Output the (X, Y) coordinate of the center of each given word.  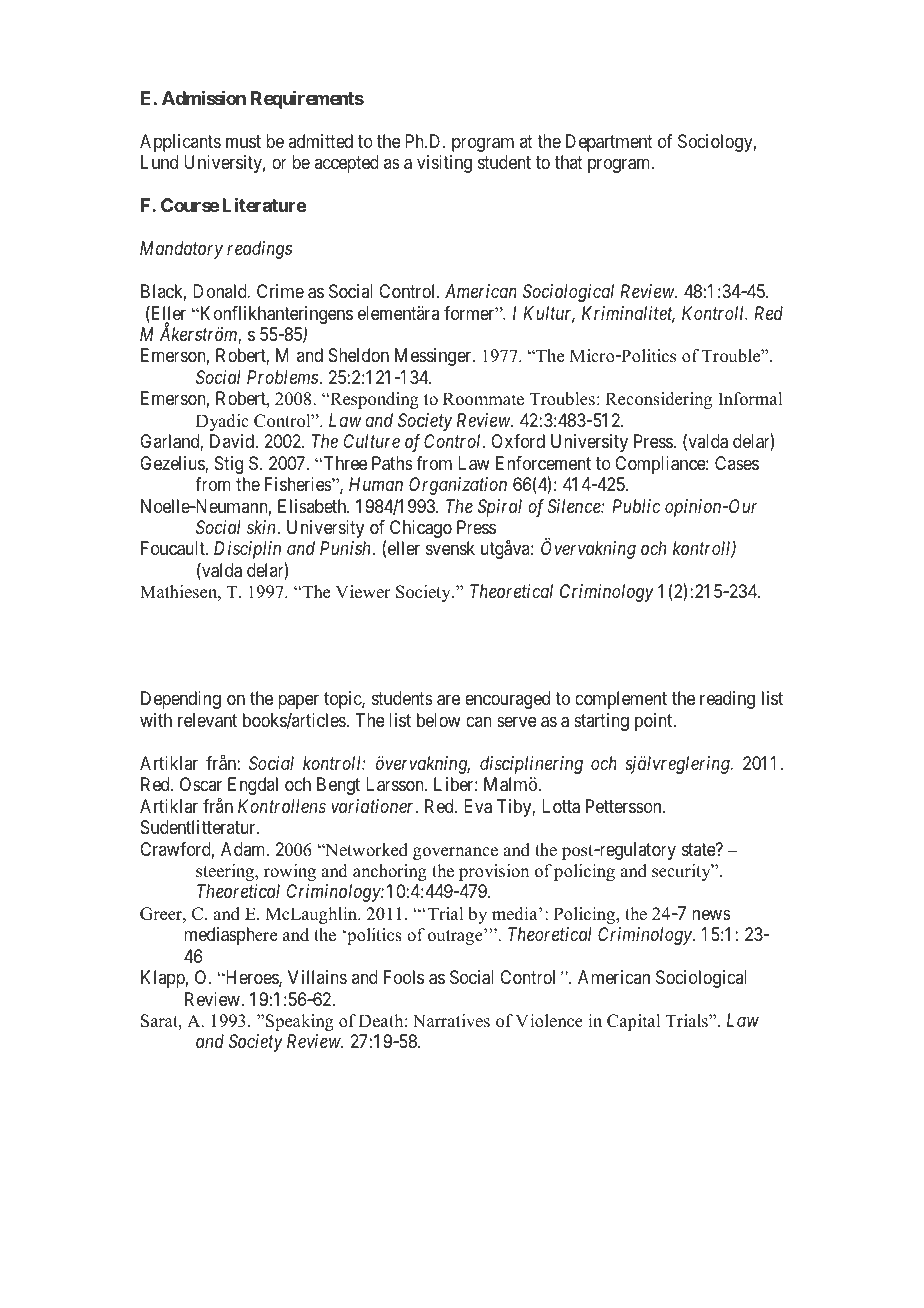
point (655, 722)
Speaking (300, 1022)
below (439, 720)
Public (636, 506)
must (243, 141)
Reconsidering (658, 400)
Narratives (451, 1021)
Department (609, 143)
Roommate (483, 399)
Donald (221, 291)
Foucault (174, 548)
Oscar (201, 784)
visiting (444, 164)
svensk (450, 548)
